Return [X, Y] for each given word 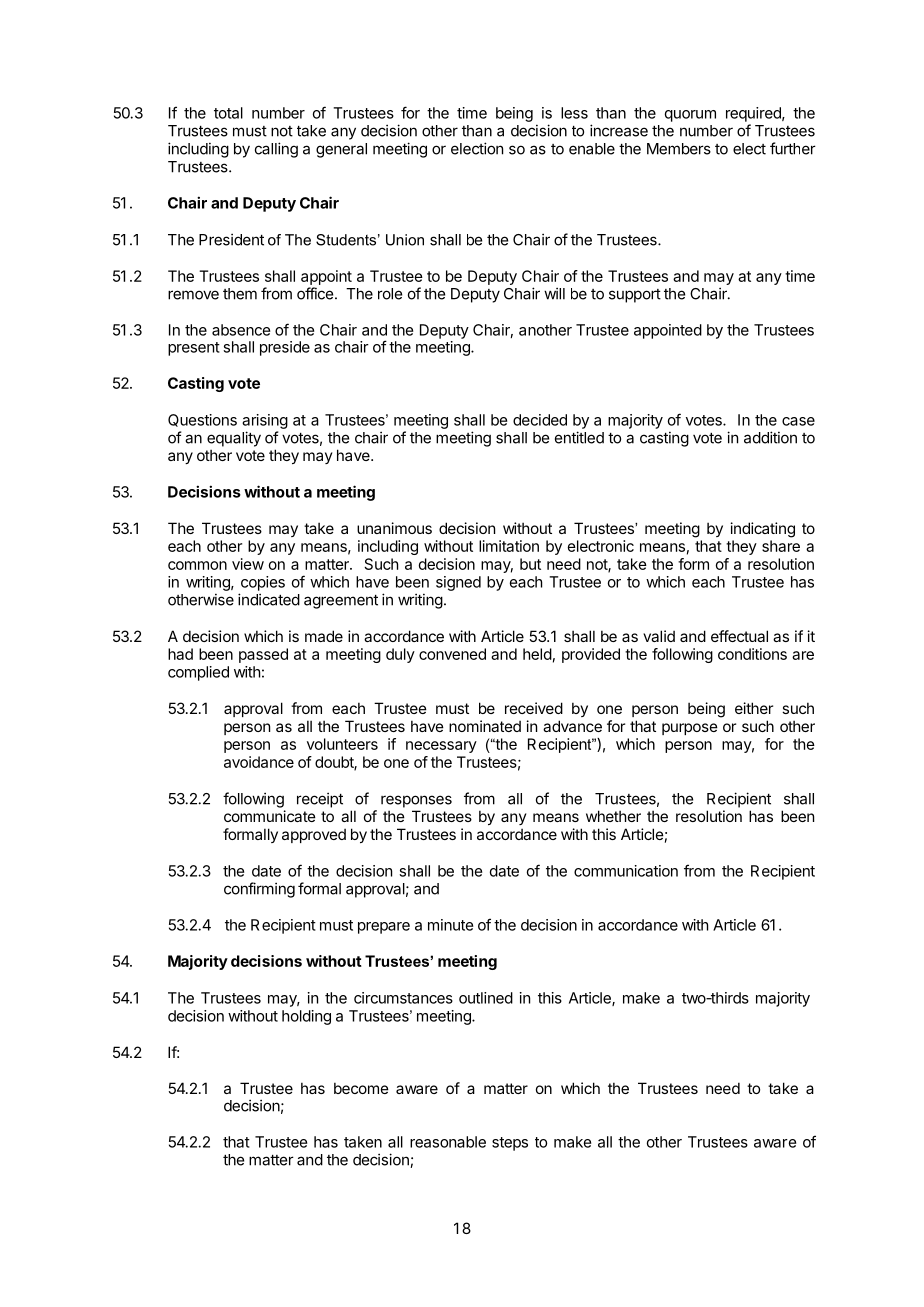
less [574, 113]
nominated [485, 726]
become [361, 1088]
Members [679, 149]
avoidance [259, 762]
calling [276, 150]
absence [241, 330]
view [248, 564]
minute [450, 925]
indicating [763, 530]
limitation [509, 546]
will [554, 293]
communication [626, 871]
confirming [259, 890]
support [635, 296]
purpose [690, 729]
